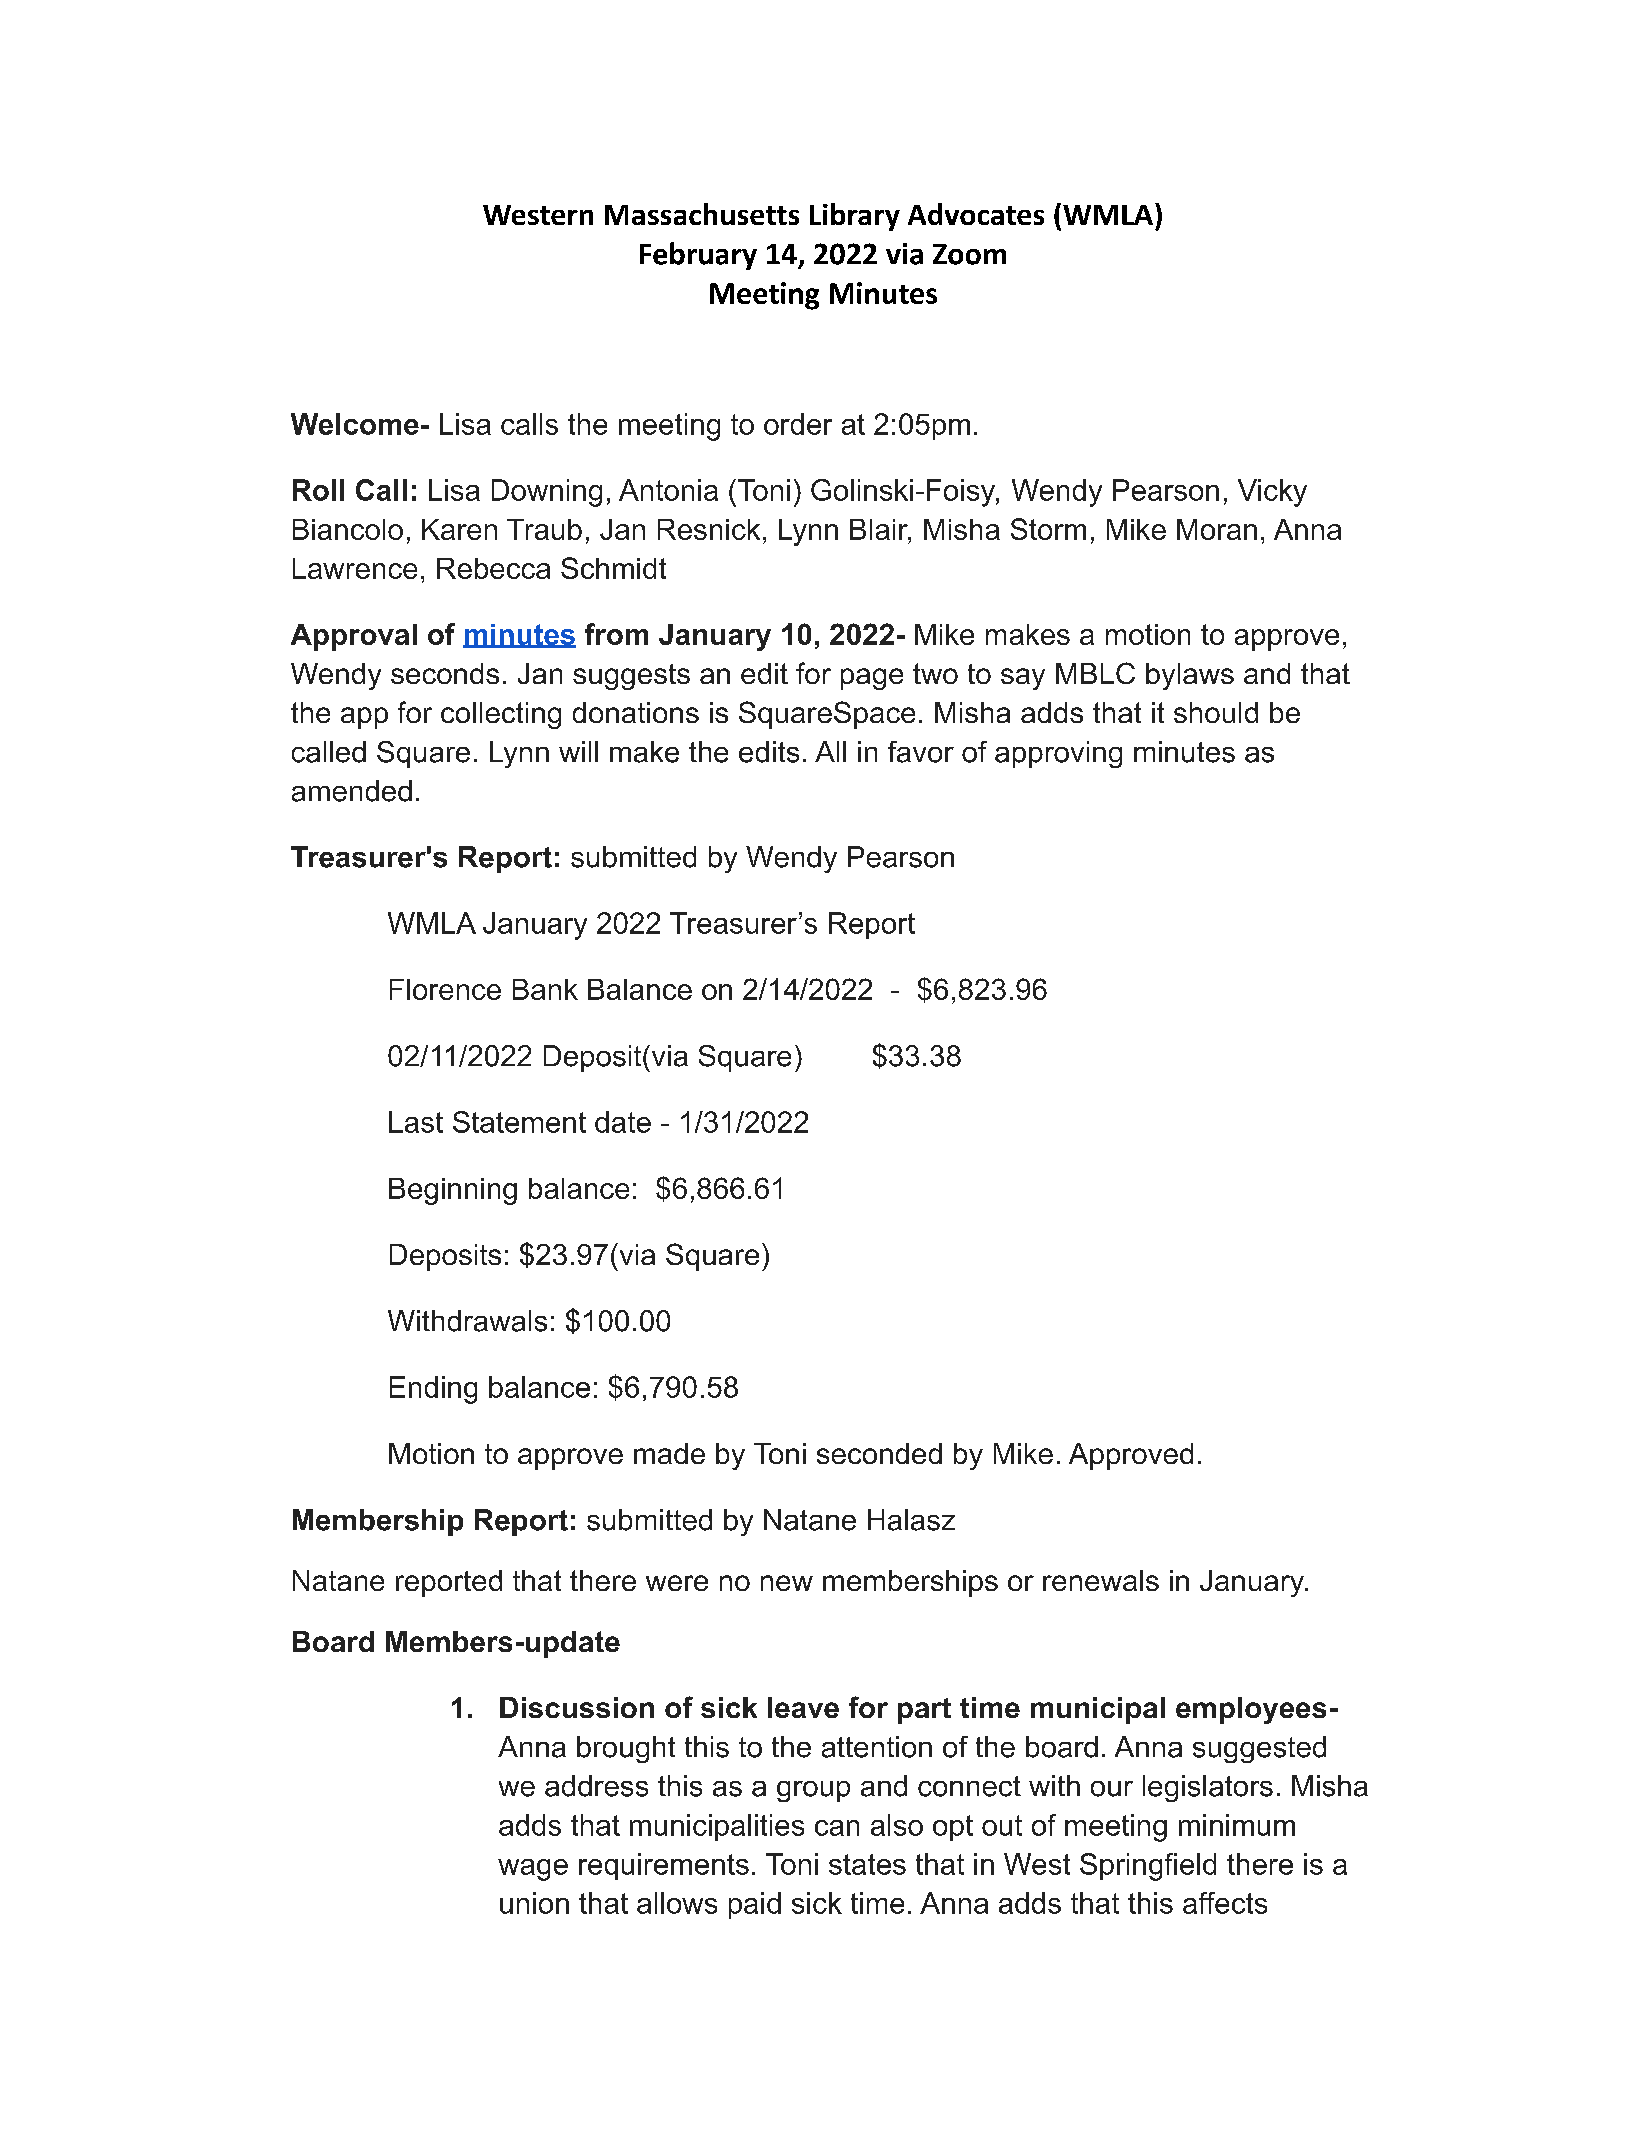  I want to click on renewals, so click(1101, 1580).
